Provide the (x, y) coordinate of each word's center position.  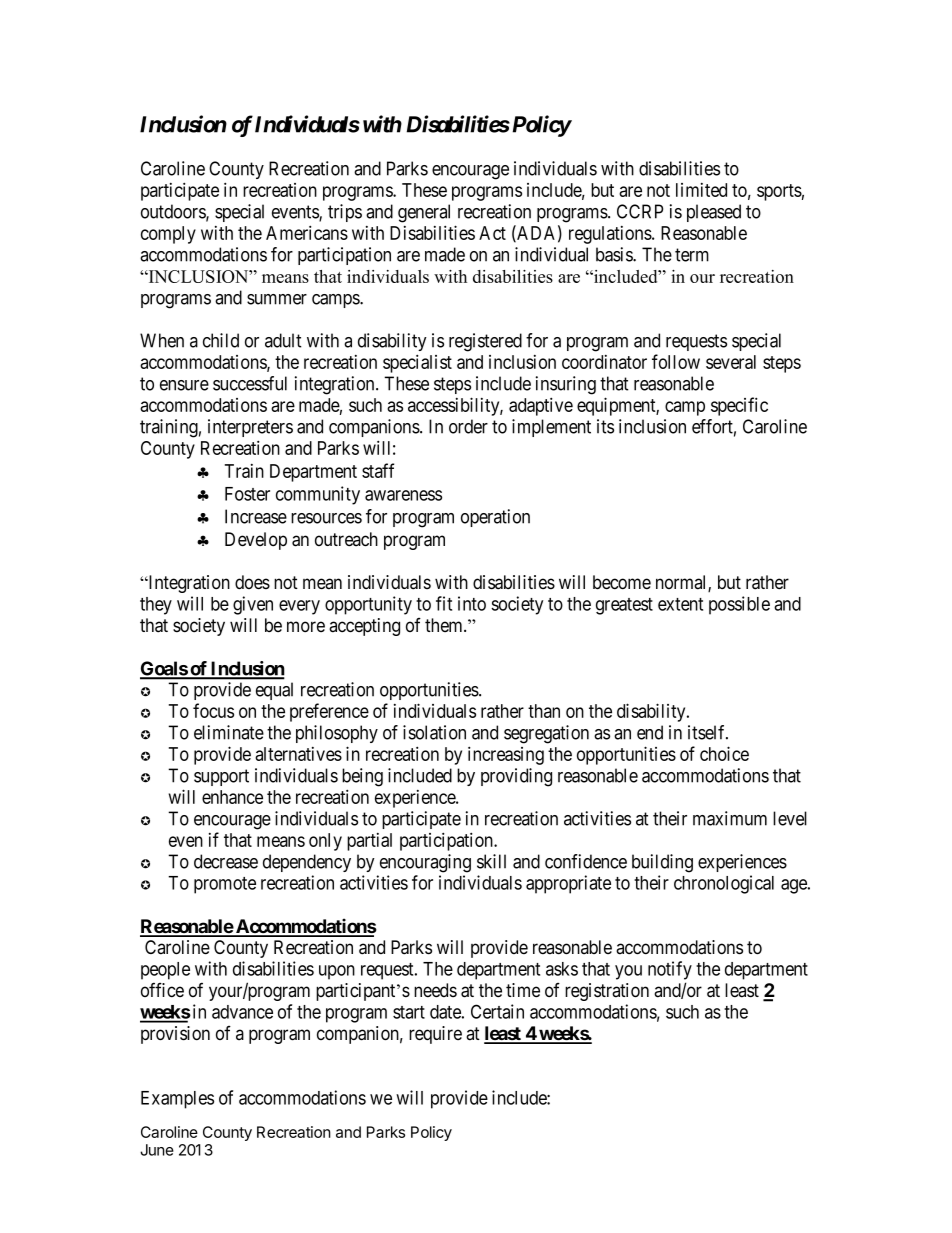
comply (168, 235)
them (445, 625)
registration (607, 992)
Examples (177, 1100)
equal (274, 691)
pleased (714, 213)
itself (708, 732)
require (435, 1035)
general (424, 213)
